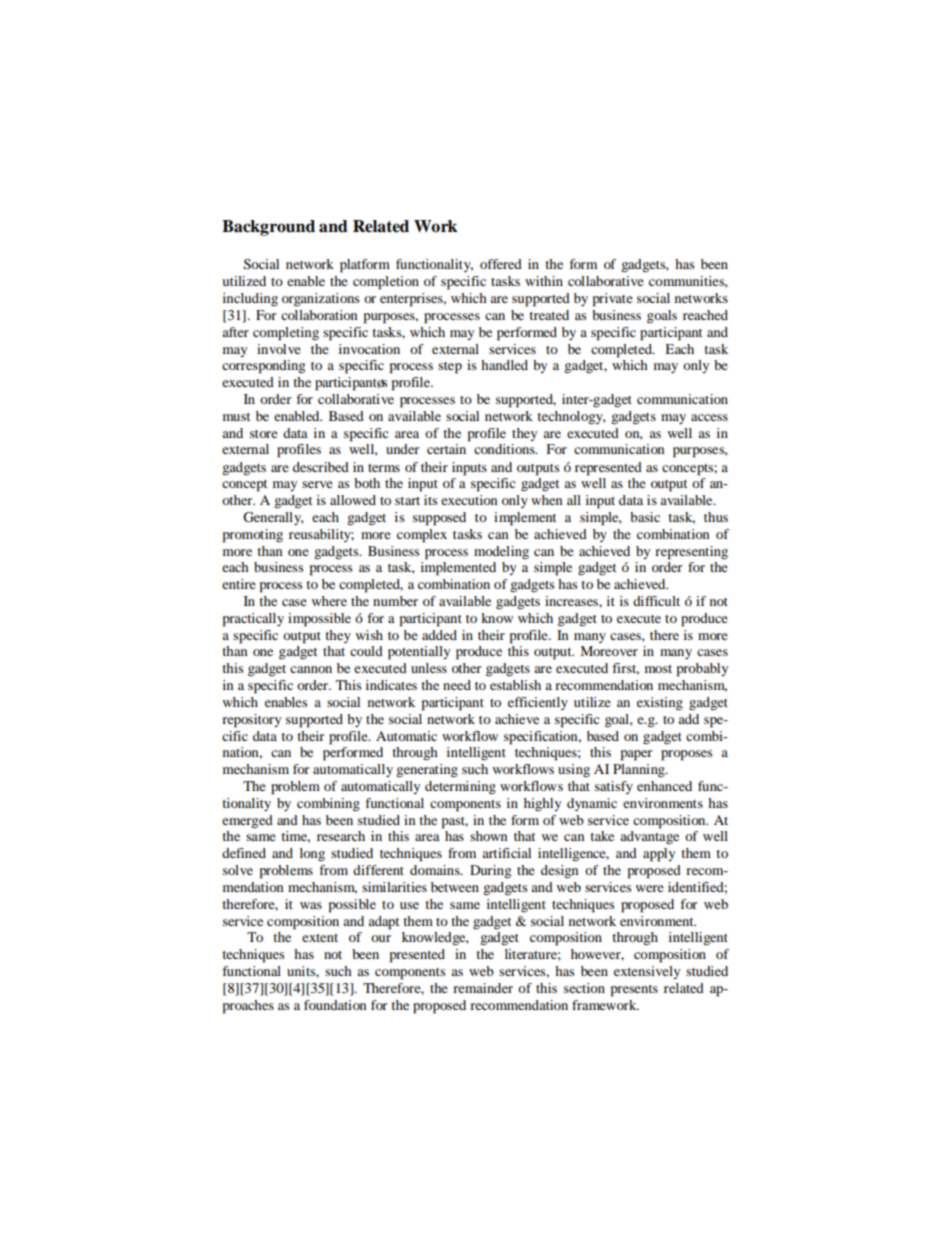  What do you see at coordinates (335, 1005) in the image?
I see `foundation` at bounding box center [335, 1005].
